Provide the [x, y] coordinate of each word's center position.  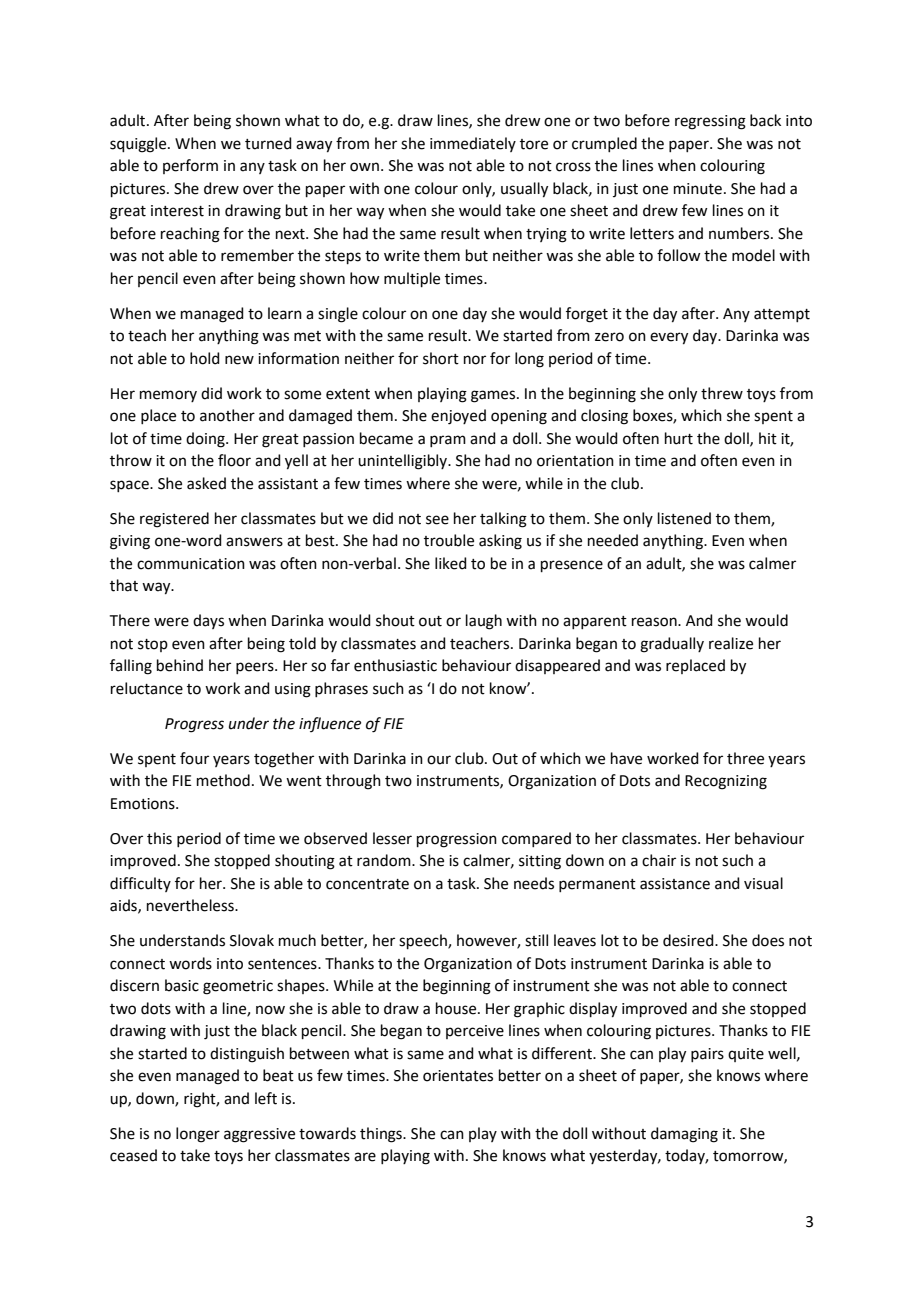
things [382, 1135]
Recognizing [726, 782]
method [223, 780]
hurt [679, 438]
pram [448, 441]
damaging [684, 1135]
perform [190, 166]
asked [206, 483]
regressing [710, 122]
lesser [392, 838]
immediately [473, 144]
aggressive [259, 1135]
